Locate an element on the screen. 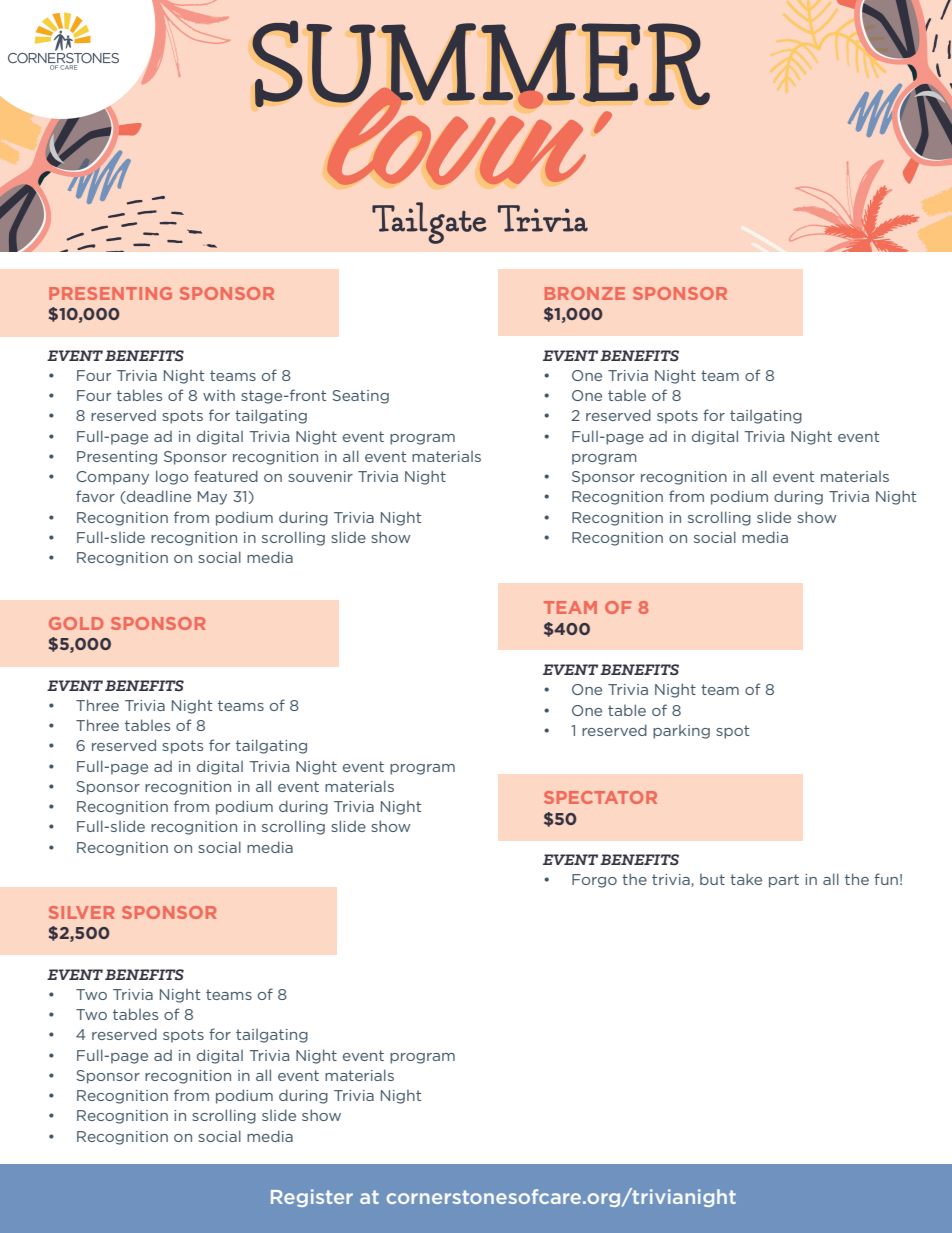  GOLD is located at coordinates (76, 623).
